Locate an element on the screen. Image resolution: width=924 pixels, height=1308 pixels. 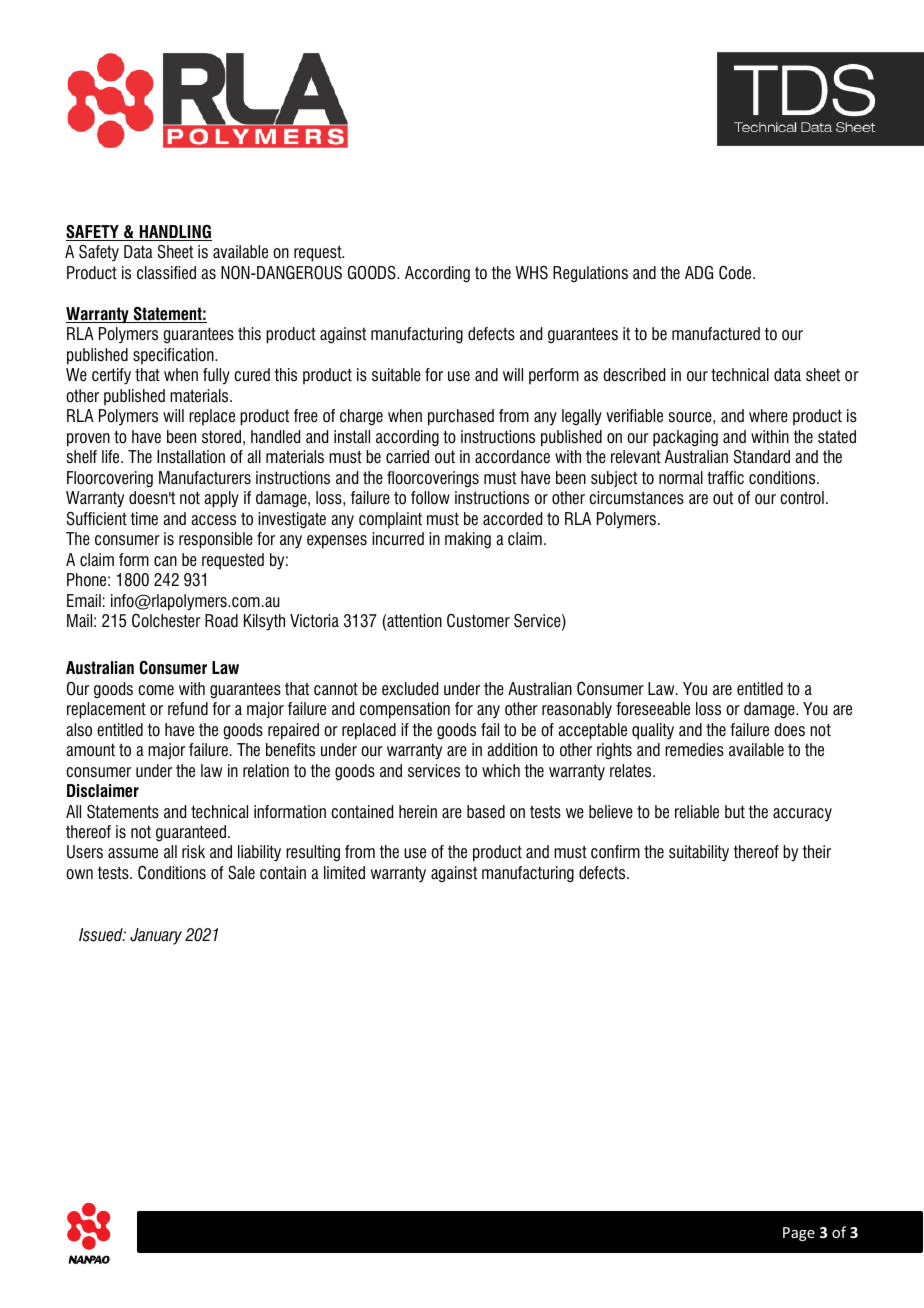
refund is located at coordinates (188, 709).
